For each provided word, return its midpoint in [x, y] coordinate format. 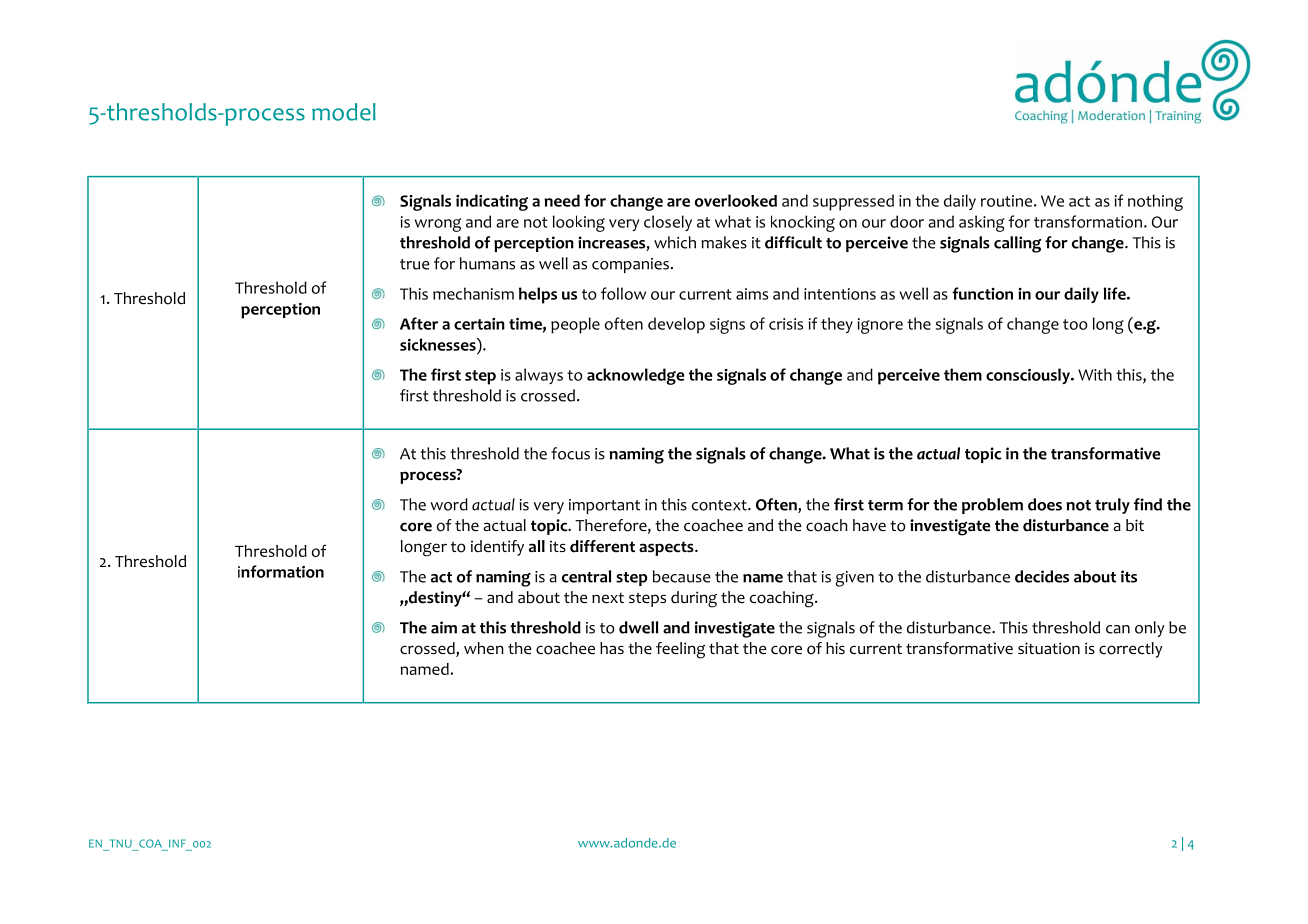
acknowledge [635, 376]
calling [1018, 244]
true [415, 264]
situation [1049, 648]
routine [1006, 201]
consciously [1029, 376]
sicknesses [439, 344]
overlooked [736, 200]
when [484, 648]
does [1045, 504]
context [720, 505]
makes [724, 242]
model [344, 112]
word [449, 504]
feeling [680, 650]
